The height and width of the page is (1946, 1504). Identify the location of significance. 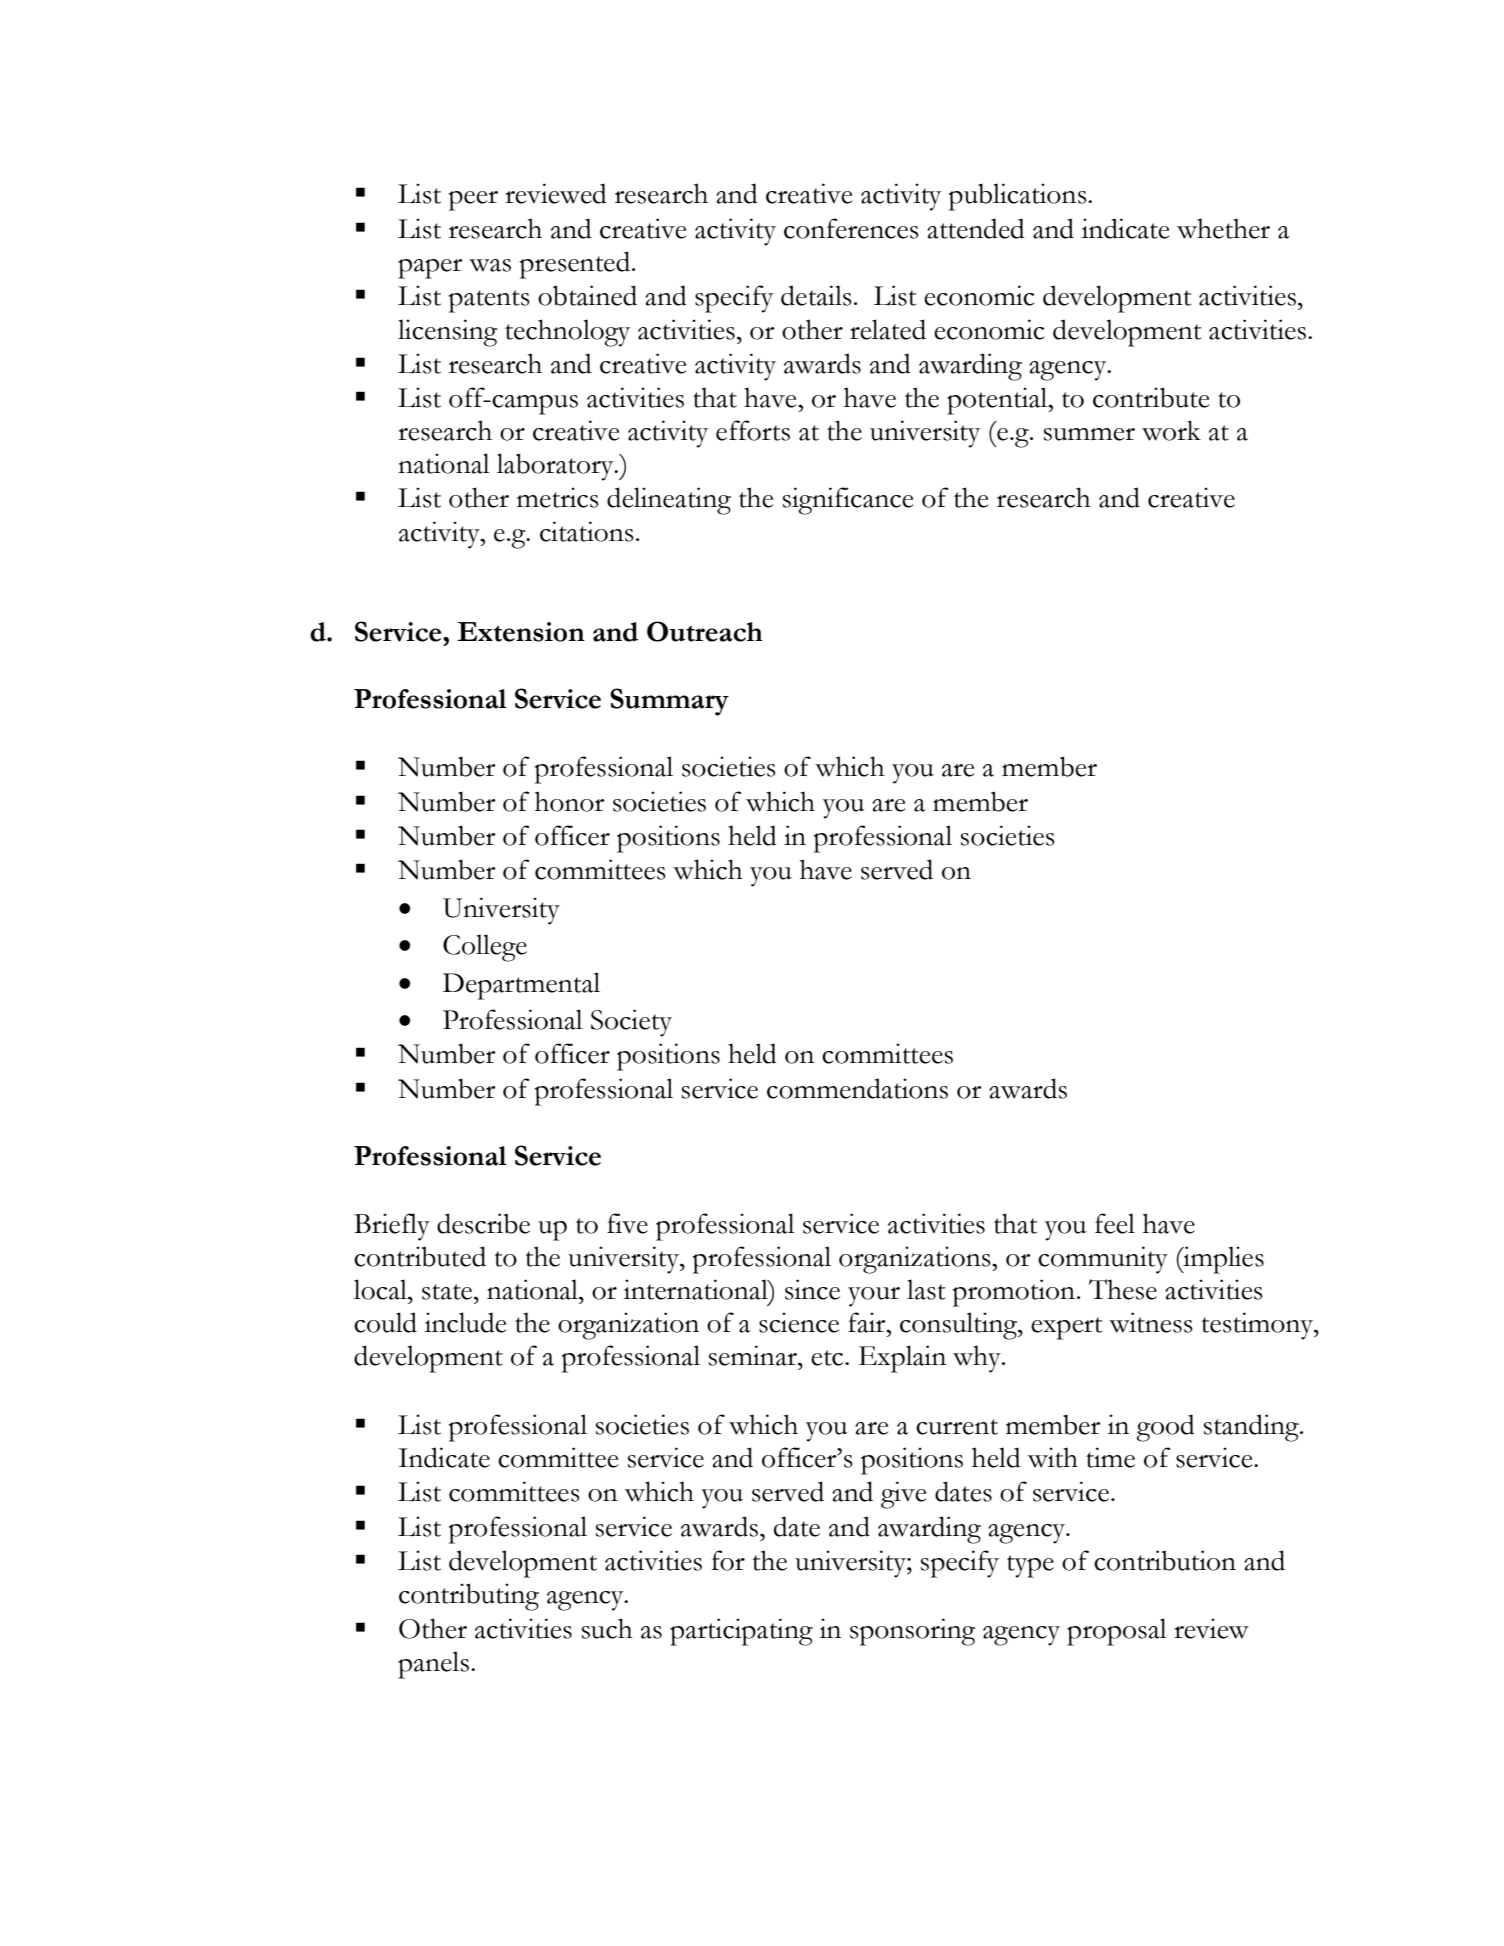
(848, 501).
